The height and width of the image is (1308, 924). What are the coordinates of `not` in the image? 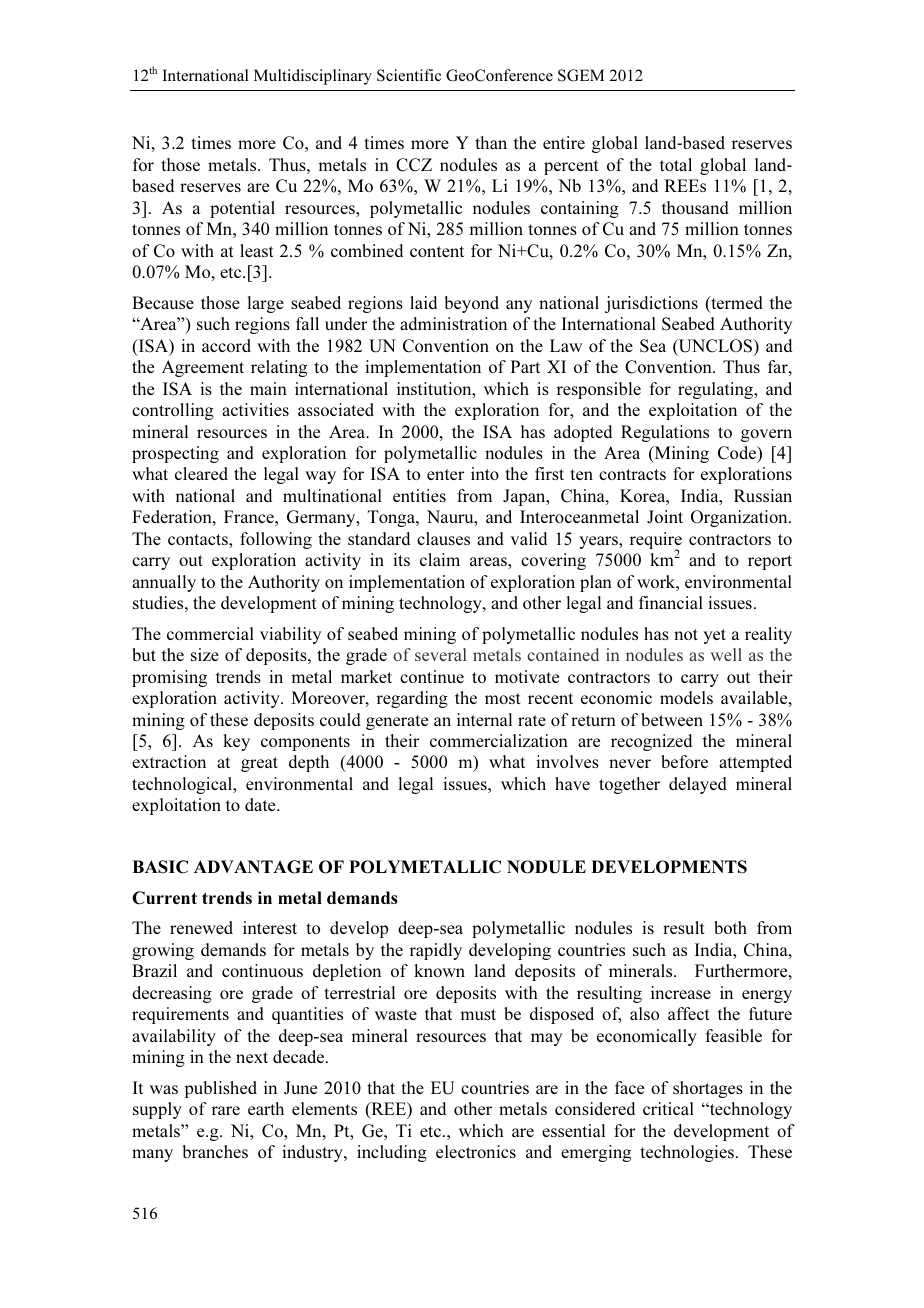 It's located at (686, 634).
